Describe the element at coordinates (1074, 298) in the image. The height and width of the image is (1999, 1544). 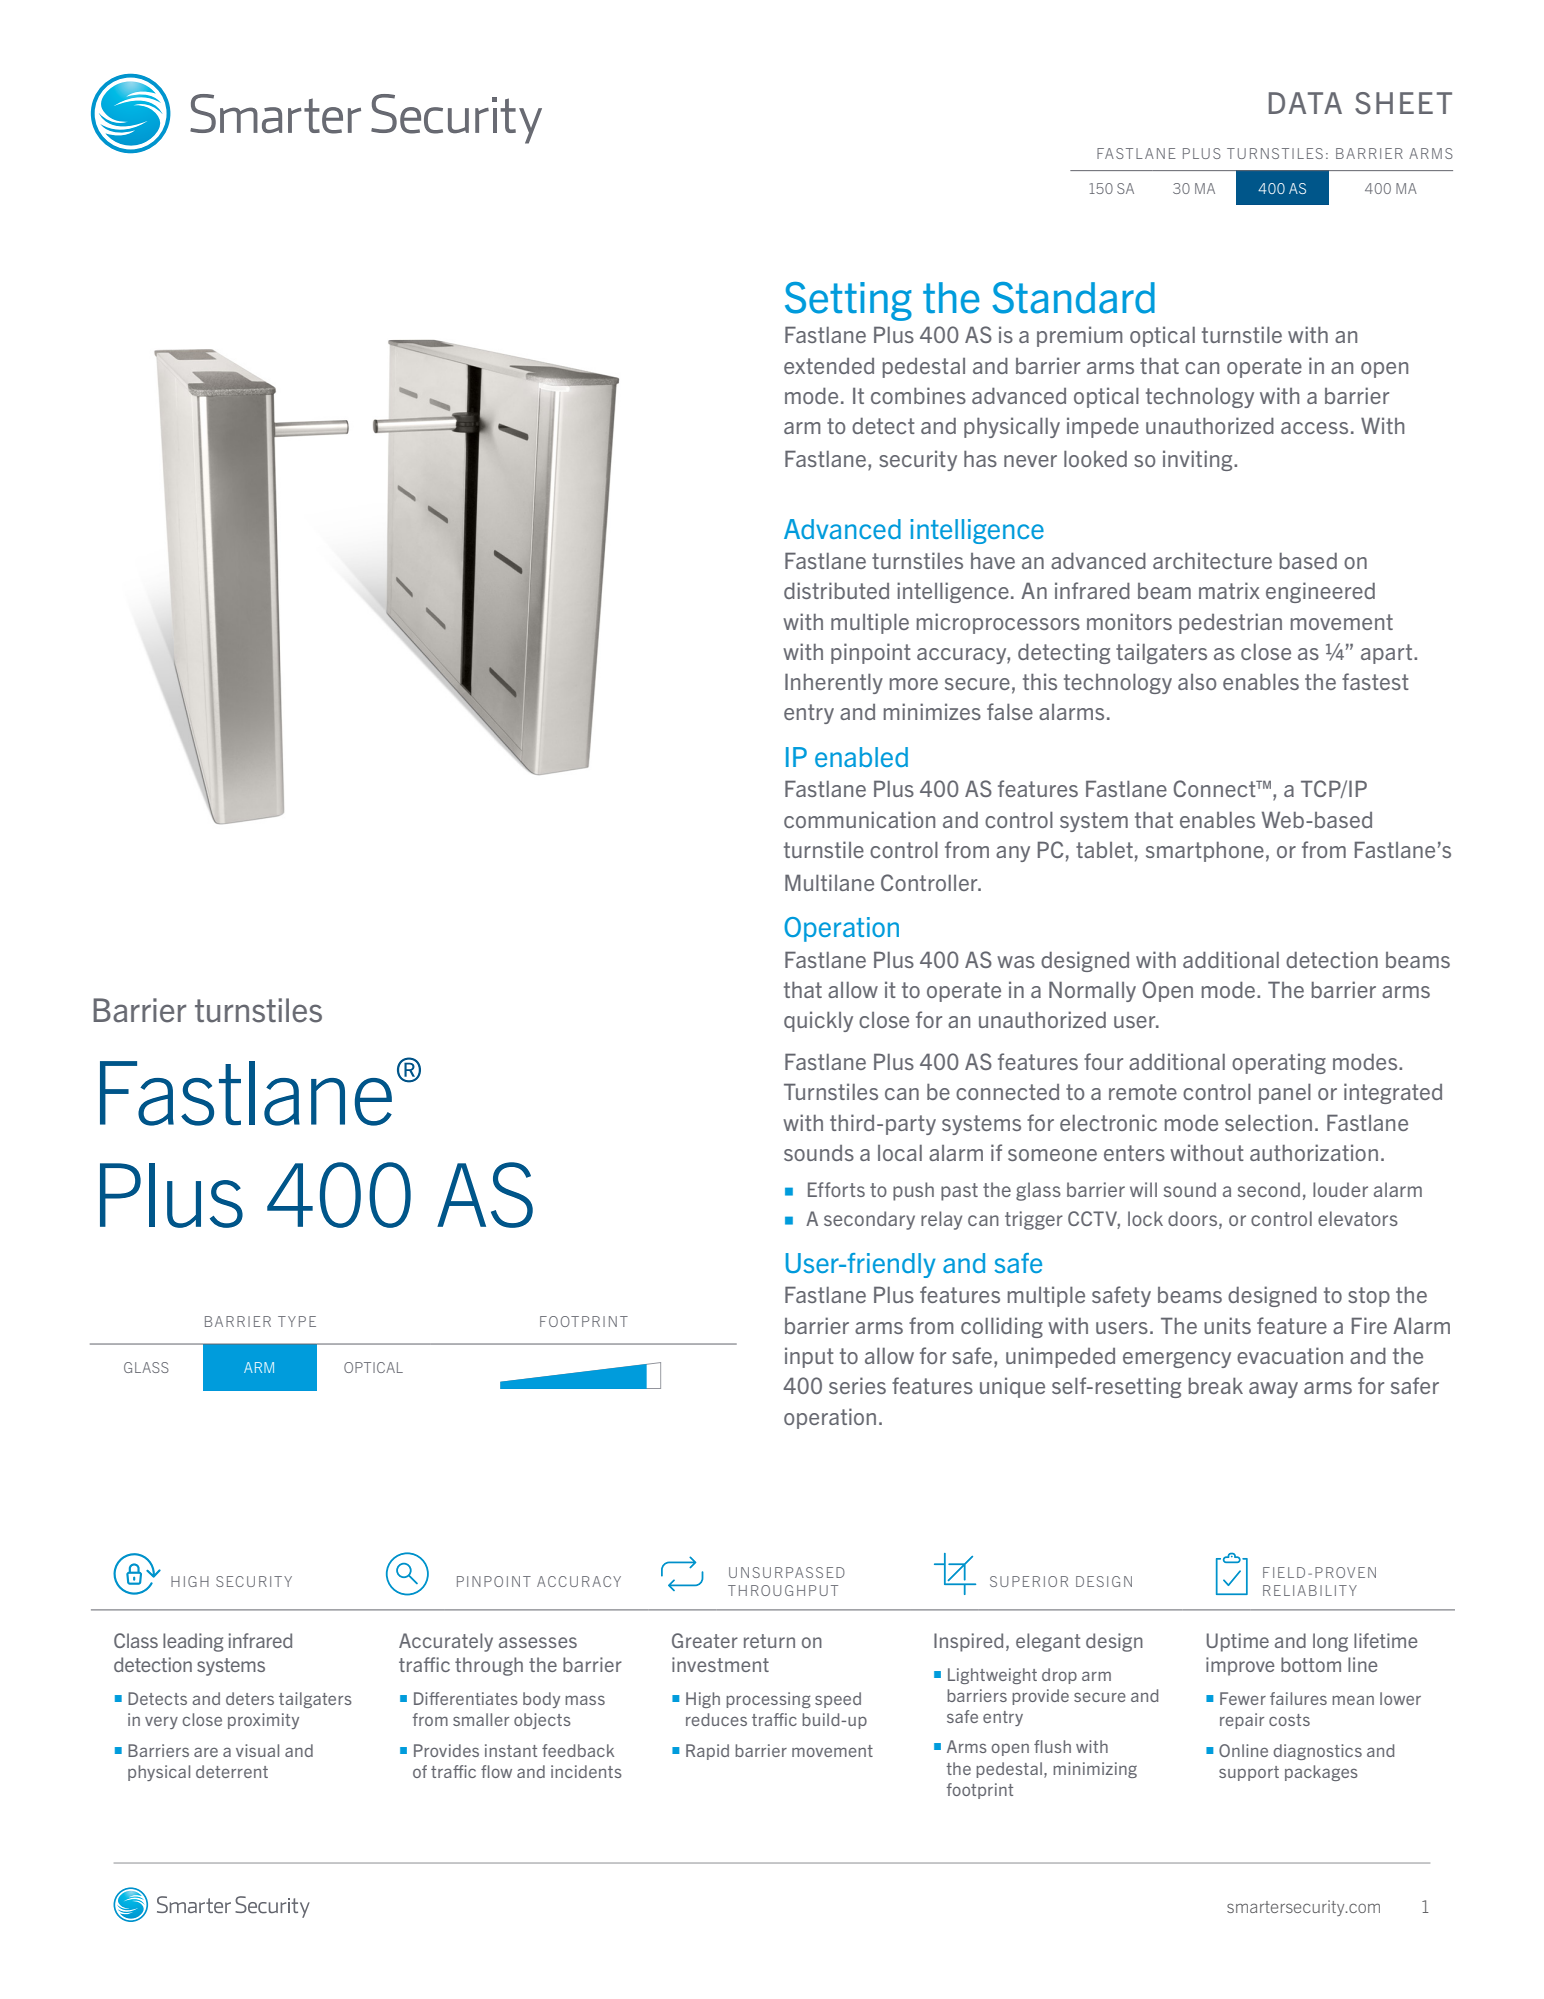
I see `Standard` at that location.
